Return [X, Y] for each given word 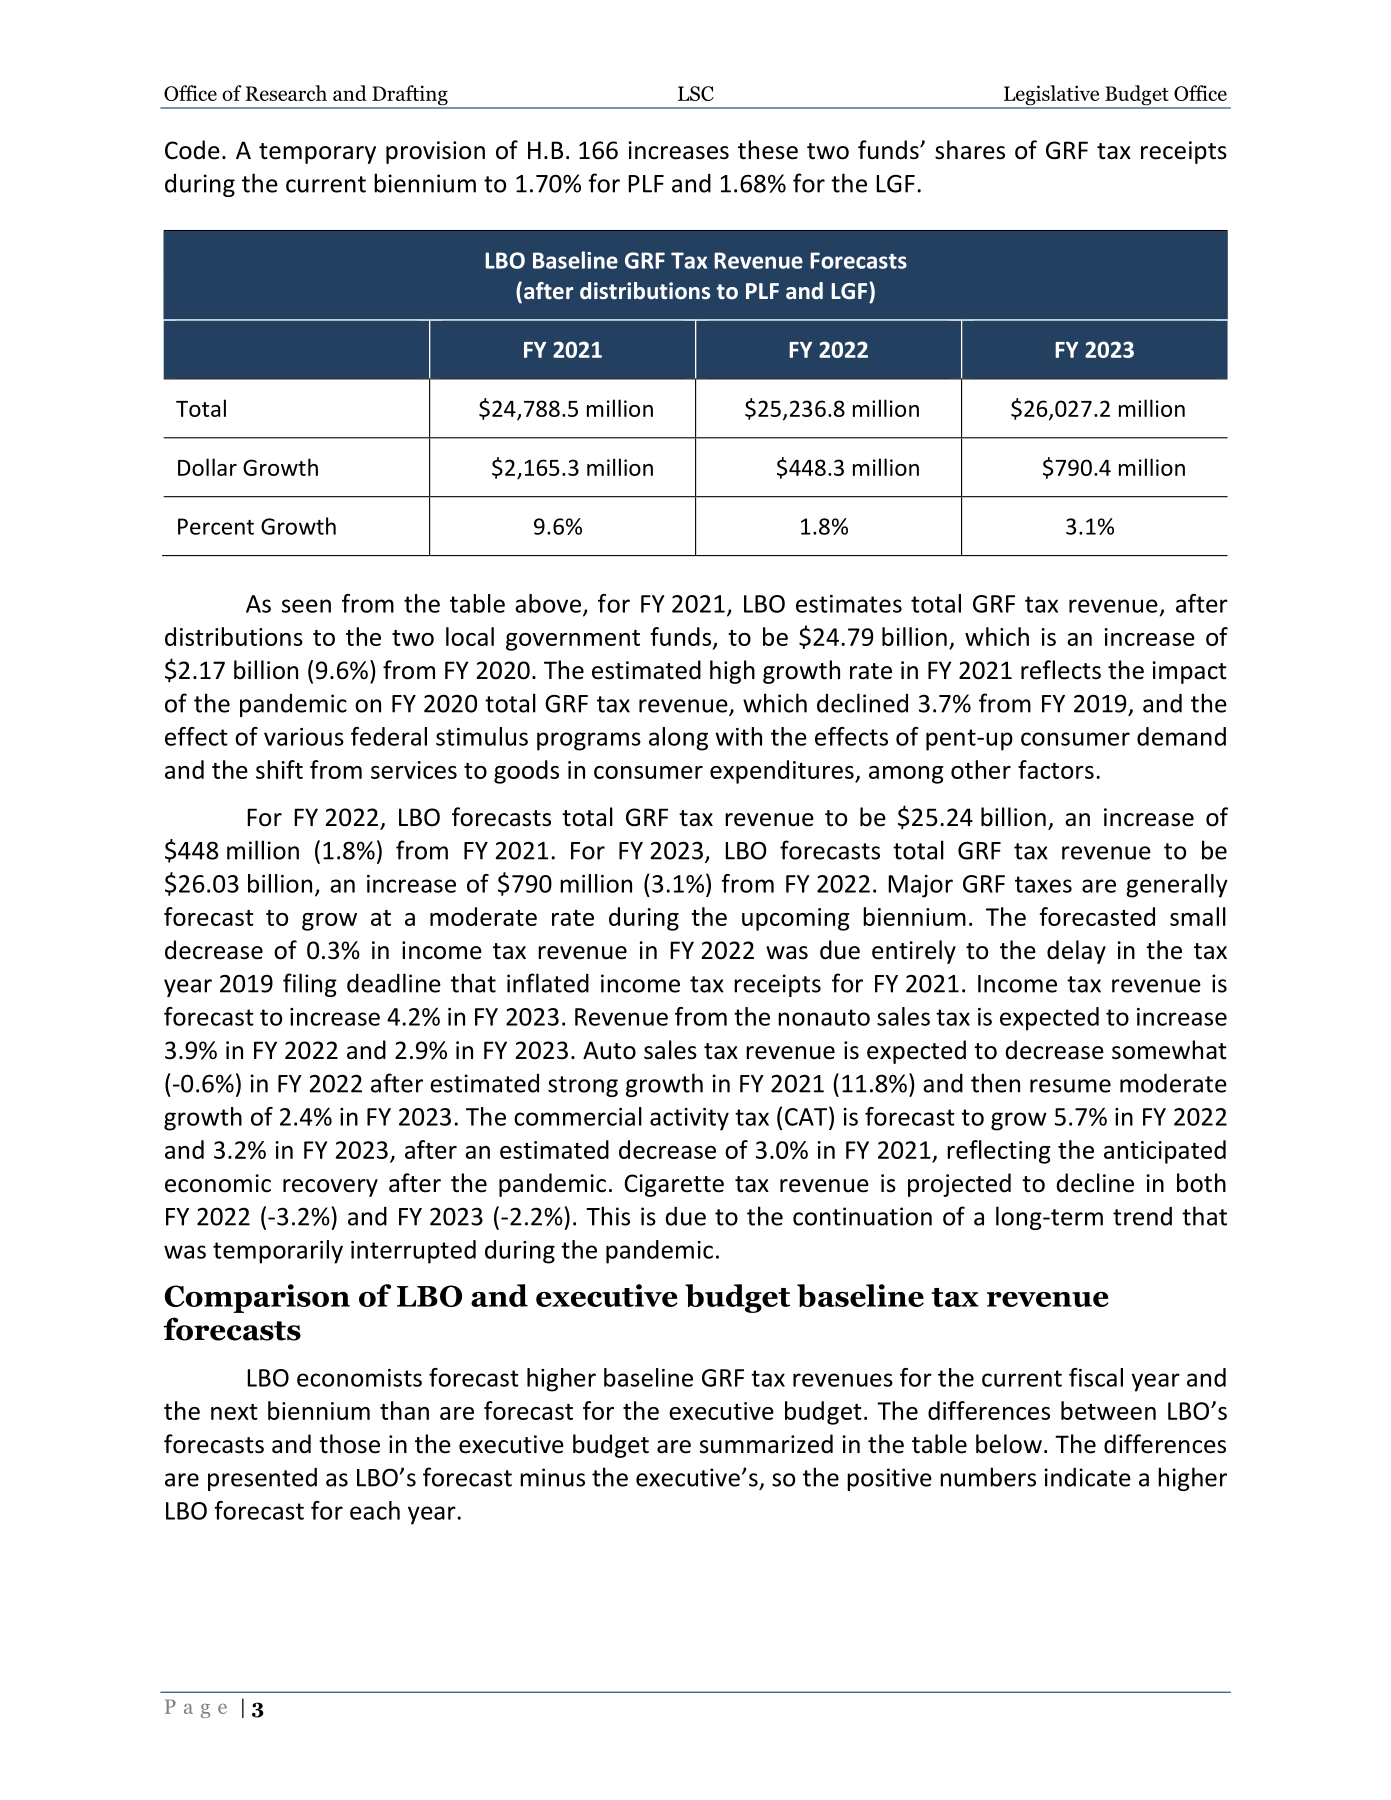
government [573, 640]
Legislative [1052, 96]
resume [1070, 1086]
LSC [696, 93]
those [349, 1444]
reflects [1061, 670]
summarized [766, 1444]
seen [306, 606]
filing [310, 985]
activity [689, 1119]
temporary [317, 153]
